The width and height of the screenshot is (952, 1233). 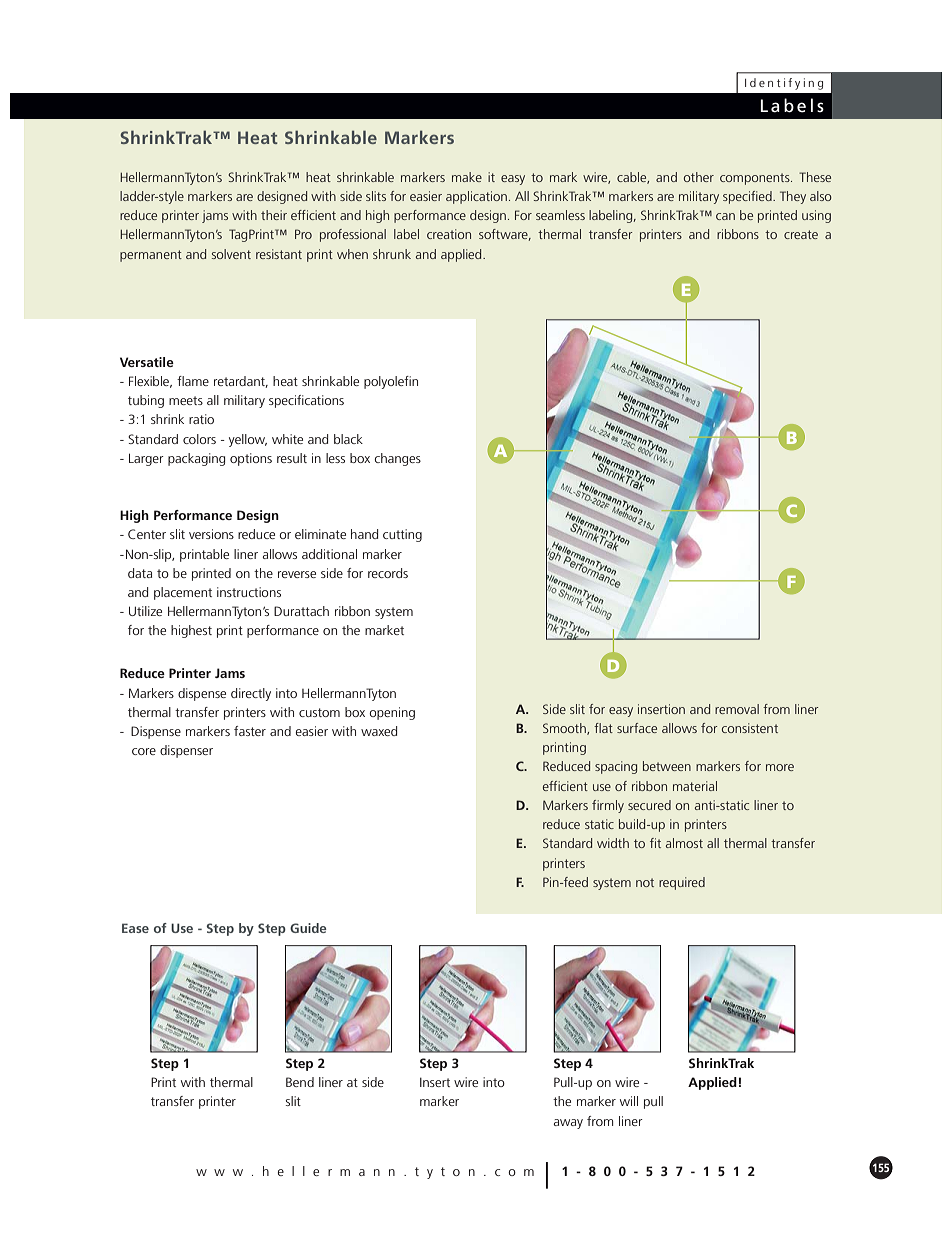 What do you see at coordinates (784, 84) in the screenshot?
I see `Identifying` at bounding box center [784, 84].
